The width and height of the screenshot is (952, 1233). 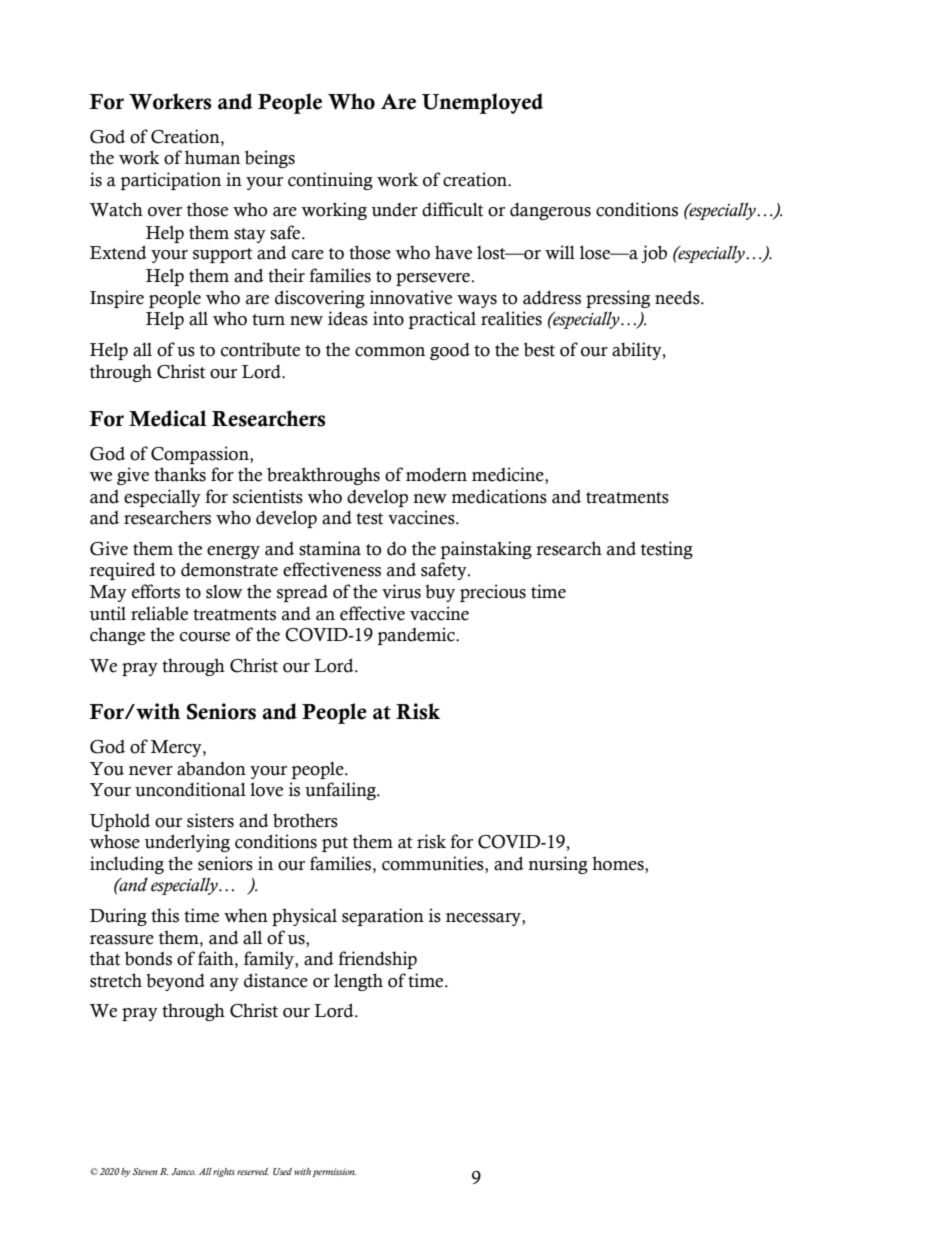 I want to click on Janco, so click(x=183, y=1171).
